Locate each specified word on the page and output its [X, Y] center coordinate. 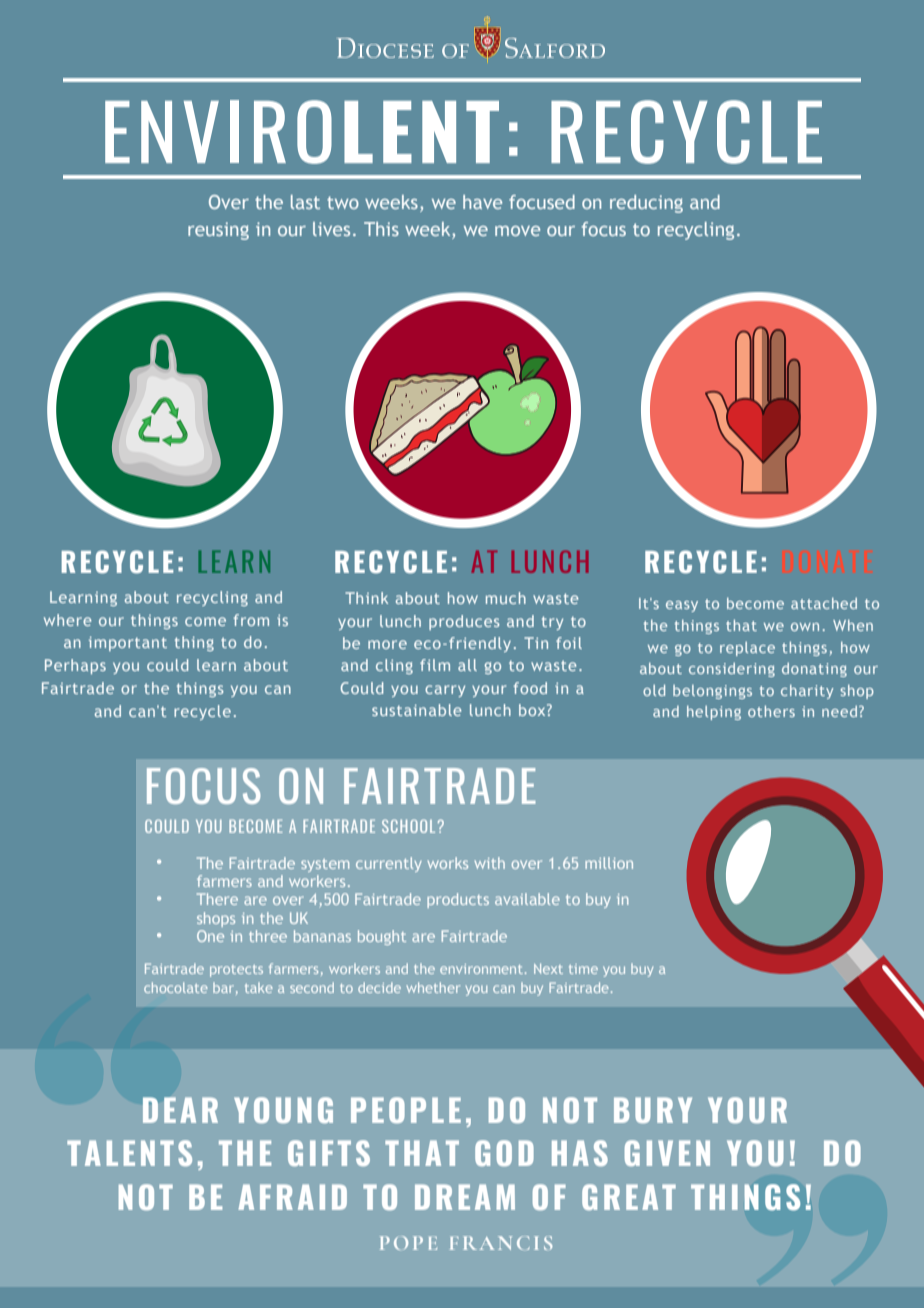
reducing [646, 204]
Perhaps [75, 666]
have [482, 202]
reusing [218, 231]
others [771, 711]
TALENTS [129, 1153]
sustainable [416, 710]
